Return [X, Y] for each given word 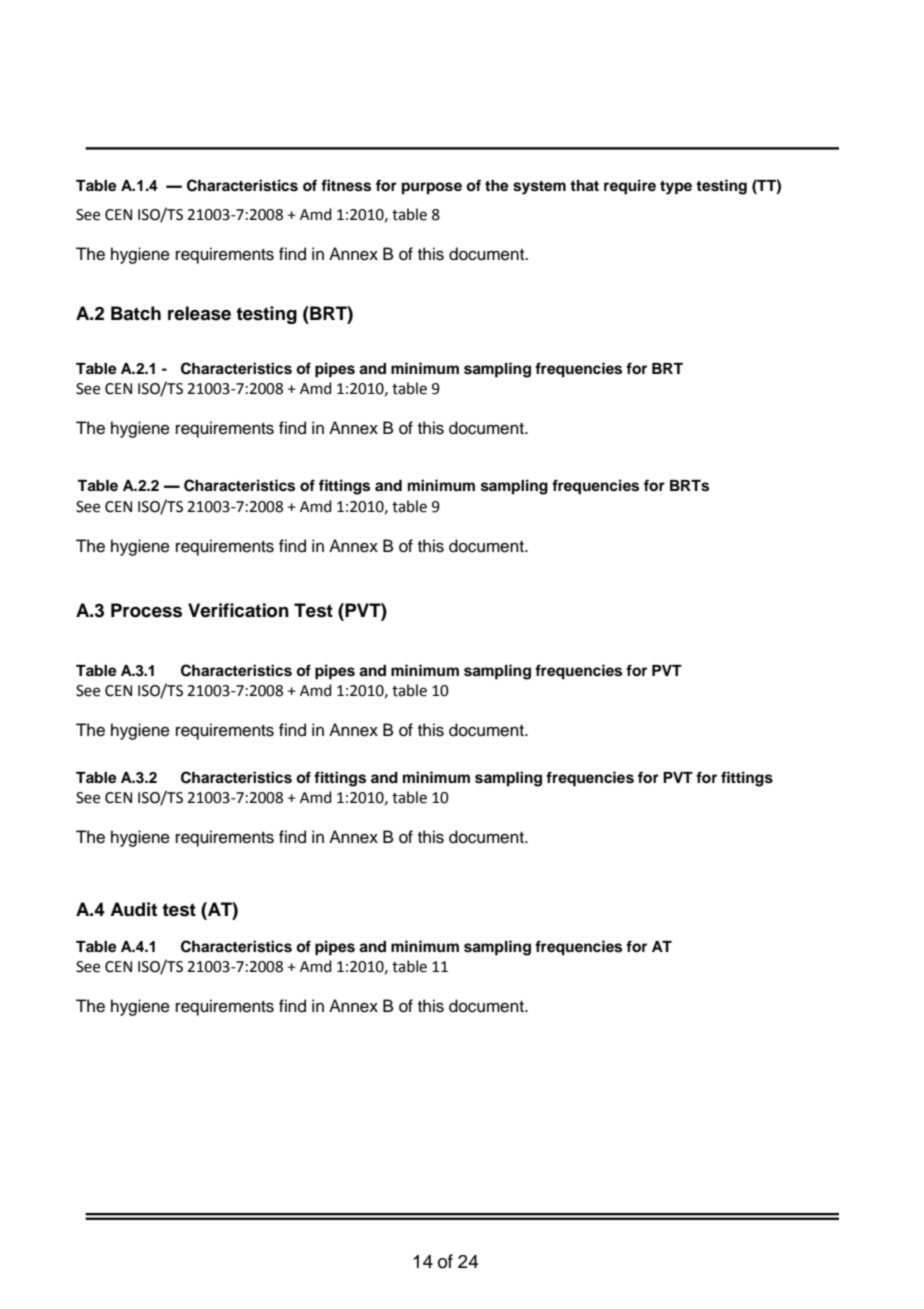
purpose [432, 188]
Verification [238, 610]
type [676, 188]
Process [146, 610]
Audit [133, 909]
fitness [346, 185]
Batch [136, 313]
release [199, 313]
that [584, 186]
